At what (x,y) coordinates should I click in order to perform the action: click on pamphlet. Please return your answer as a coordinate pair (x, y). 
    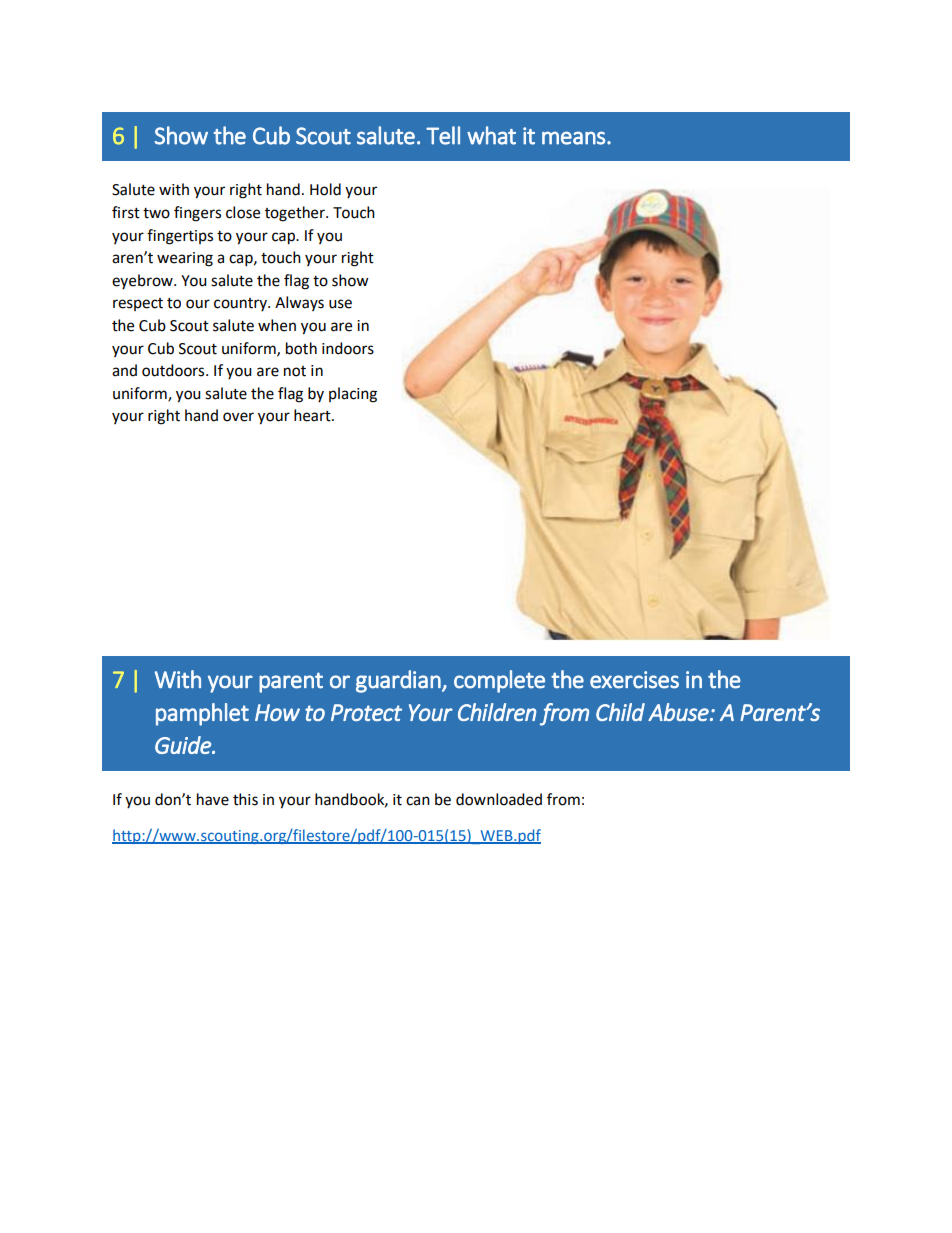
    Looking at the image, I should click on (202, 714).
